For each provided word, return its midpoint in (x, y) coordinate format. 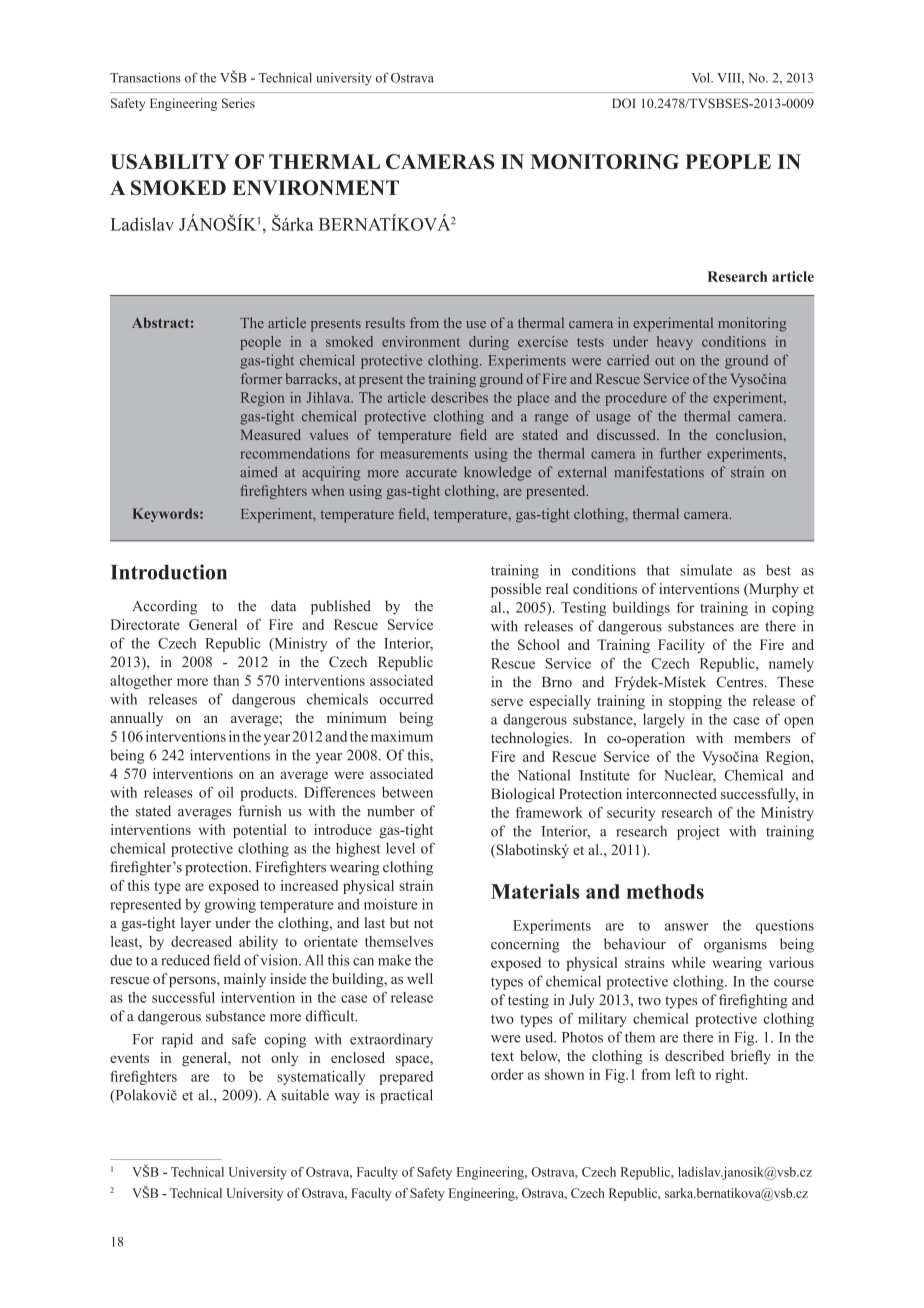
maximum (402, 736)
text (502, 1056)
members (762, 738)
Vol (702, 77)
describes (459, 397)
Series (238, 103)
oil (226, 792)
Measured (271, 434)
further (680, 453)
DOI (624, 103)
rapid (177, 1040)
